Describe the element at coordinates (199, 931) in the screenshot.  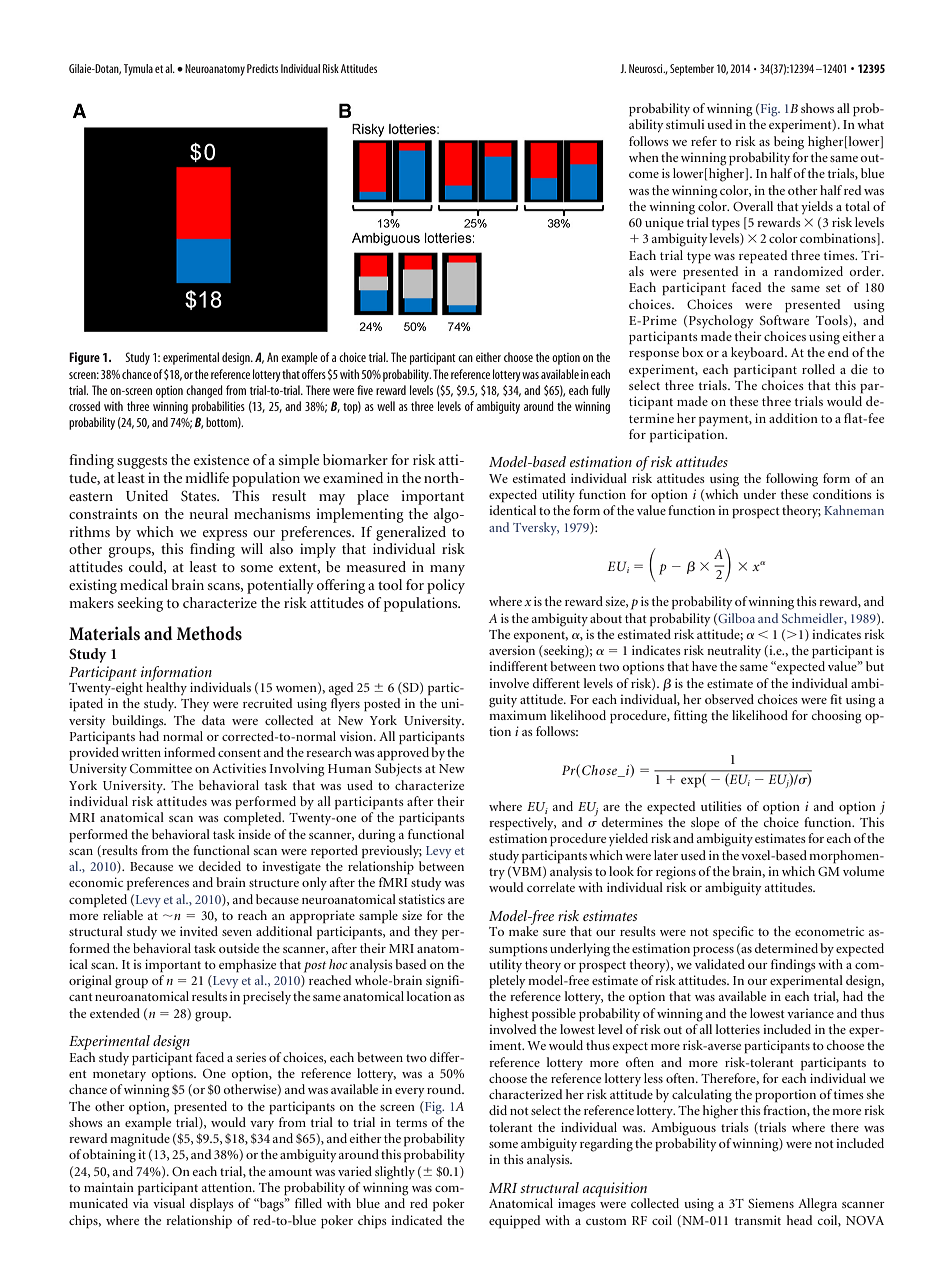
I see `invited` at that location.
